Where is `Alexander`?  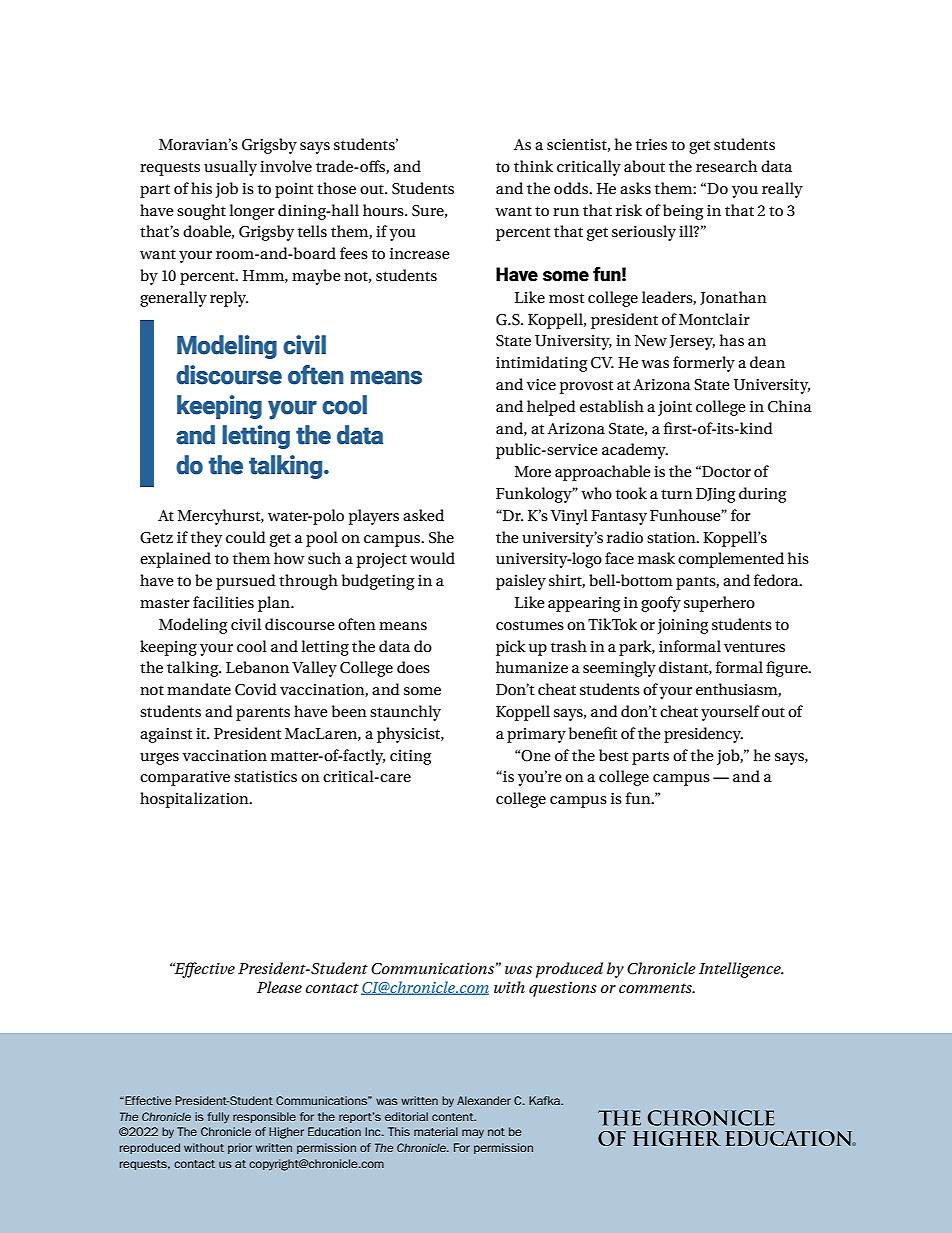
Alexander is located at coordinates (484, 1100).
